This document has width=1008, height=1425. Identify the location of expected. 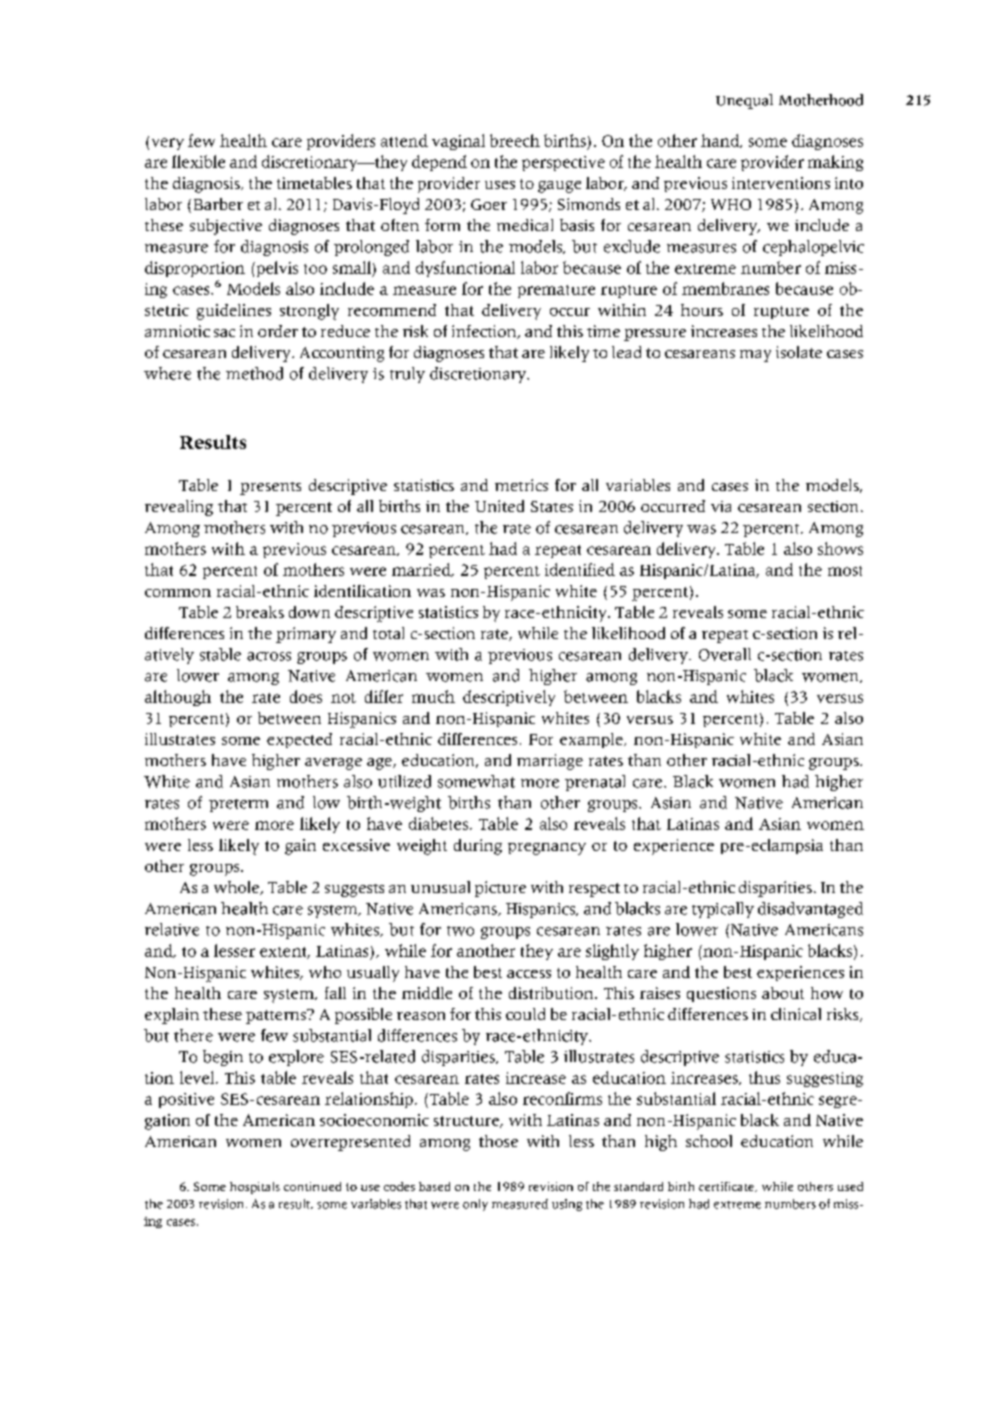
(299, 740).
